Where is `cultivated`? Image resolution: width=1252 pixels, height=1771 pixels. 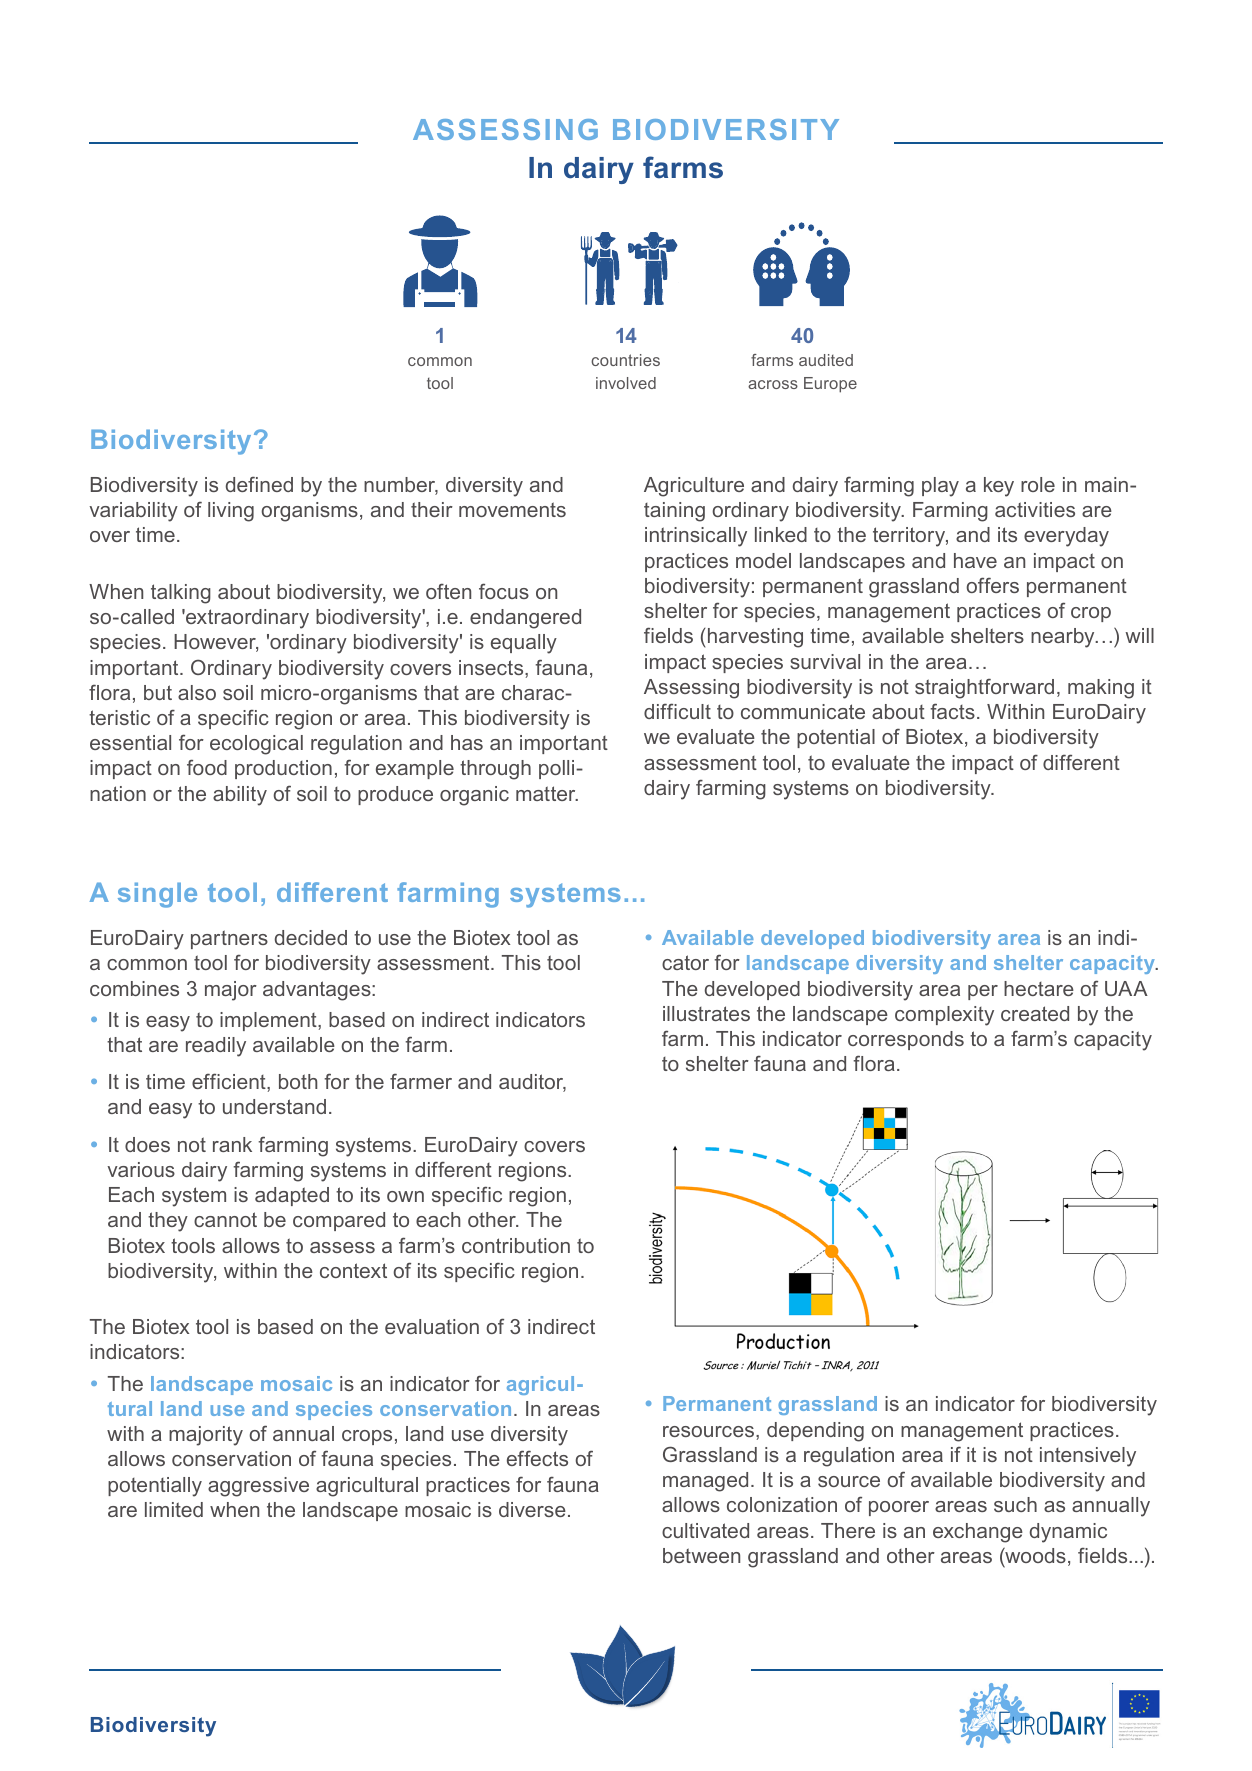
cultivated is located at coordinates (705, 1530).
